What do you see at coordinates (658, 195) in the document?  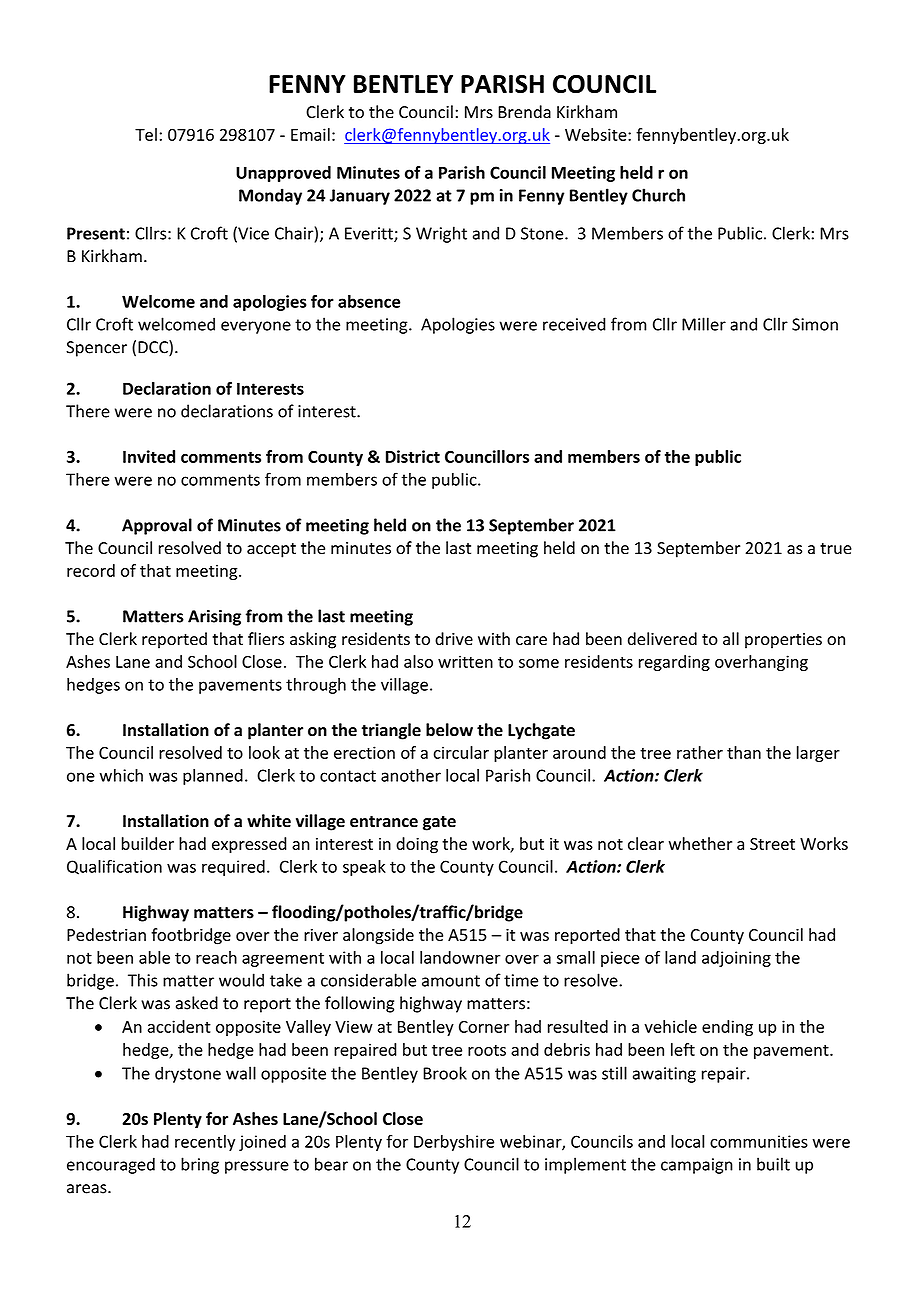 I see `Church` at bounding box center [658, 195].
